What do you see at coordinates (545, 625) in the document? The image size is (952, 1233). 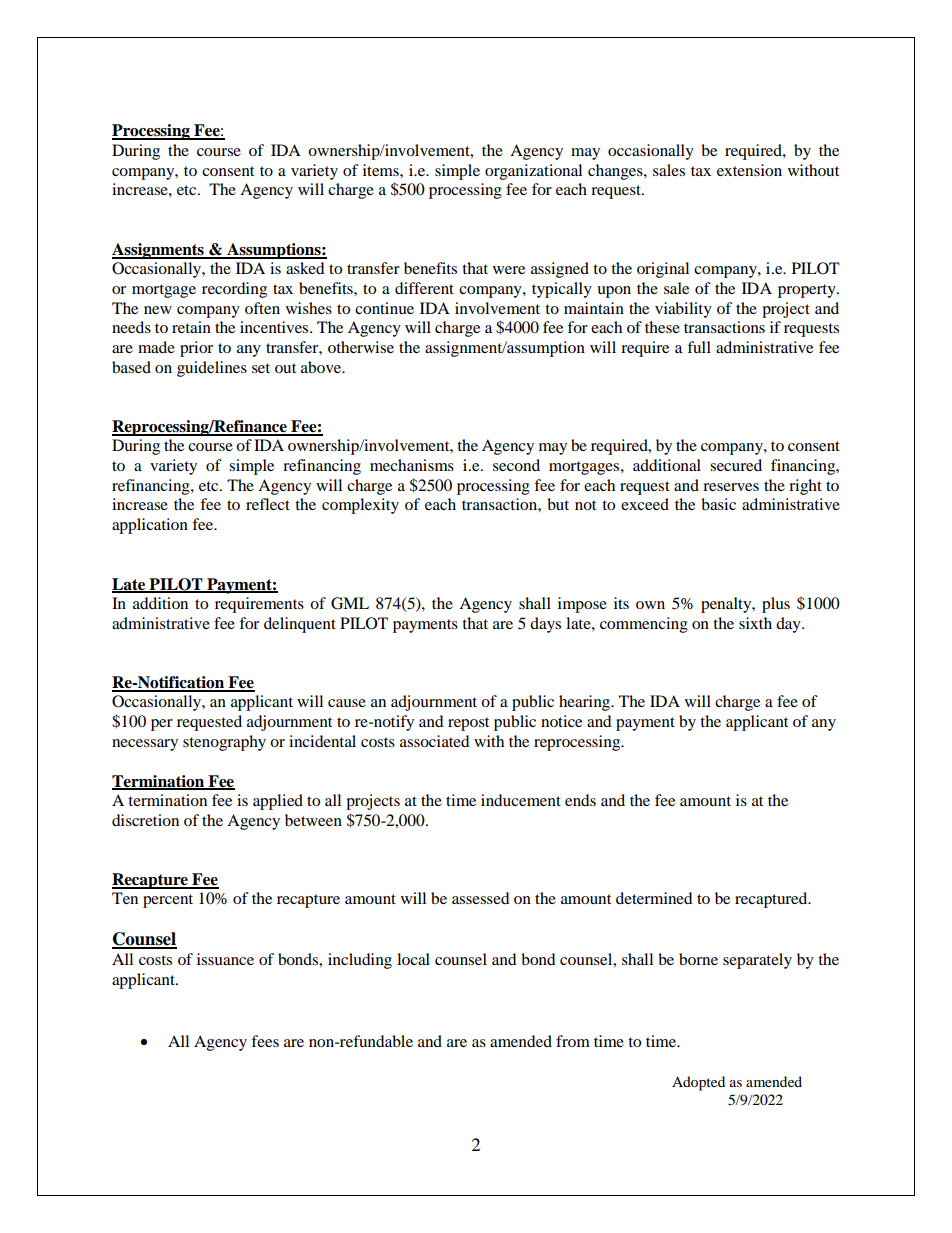 I see `days` at bounding box center [545, 625].
